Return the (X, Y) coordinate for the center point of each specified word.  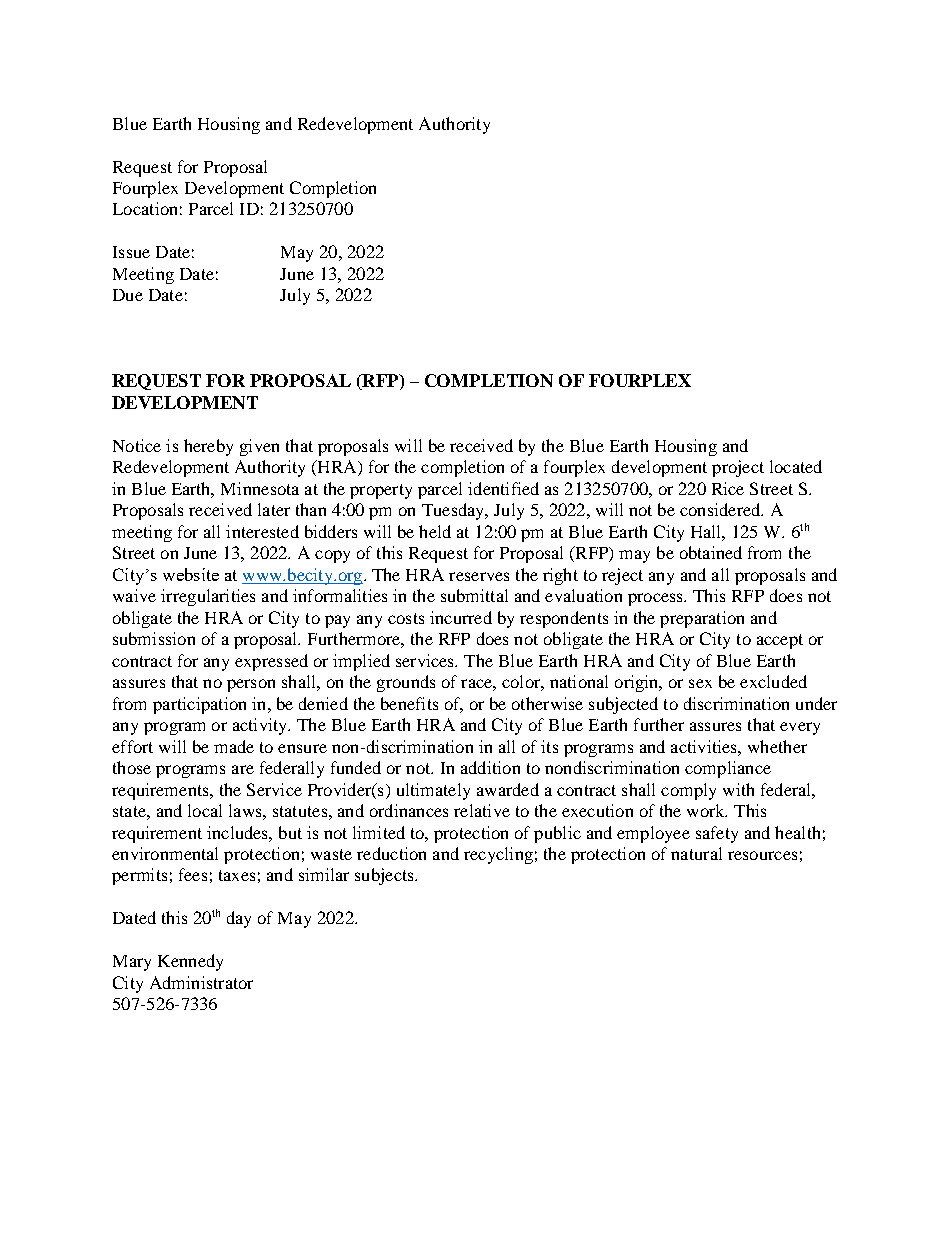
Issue (131, 252)
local (205, 810)
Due (128, 295)
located (796, 466)
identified (503, 488)
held (435, 531)
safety (717, 834)
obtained (711, 552)
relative (482, 810)
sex (700, 683)
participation (199, 705)
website (191, 574)
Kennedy (190, 962)
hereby (208, 447)
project (738, 468)
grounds (406, 683)
